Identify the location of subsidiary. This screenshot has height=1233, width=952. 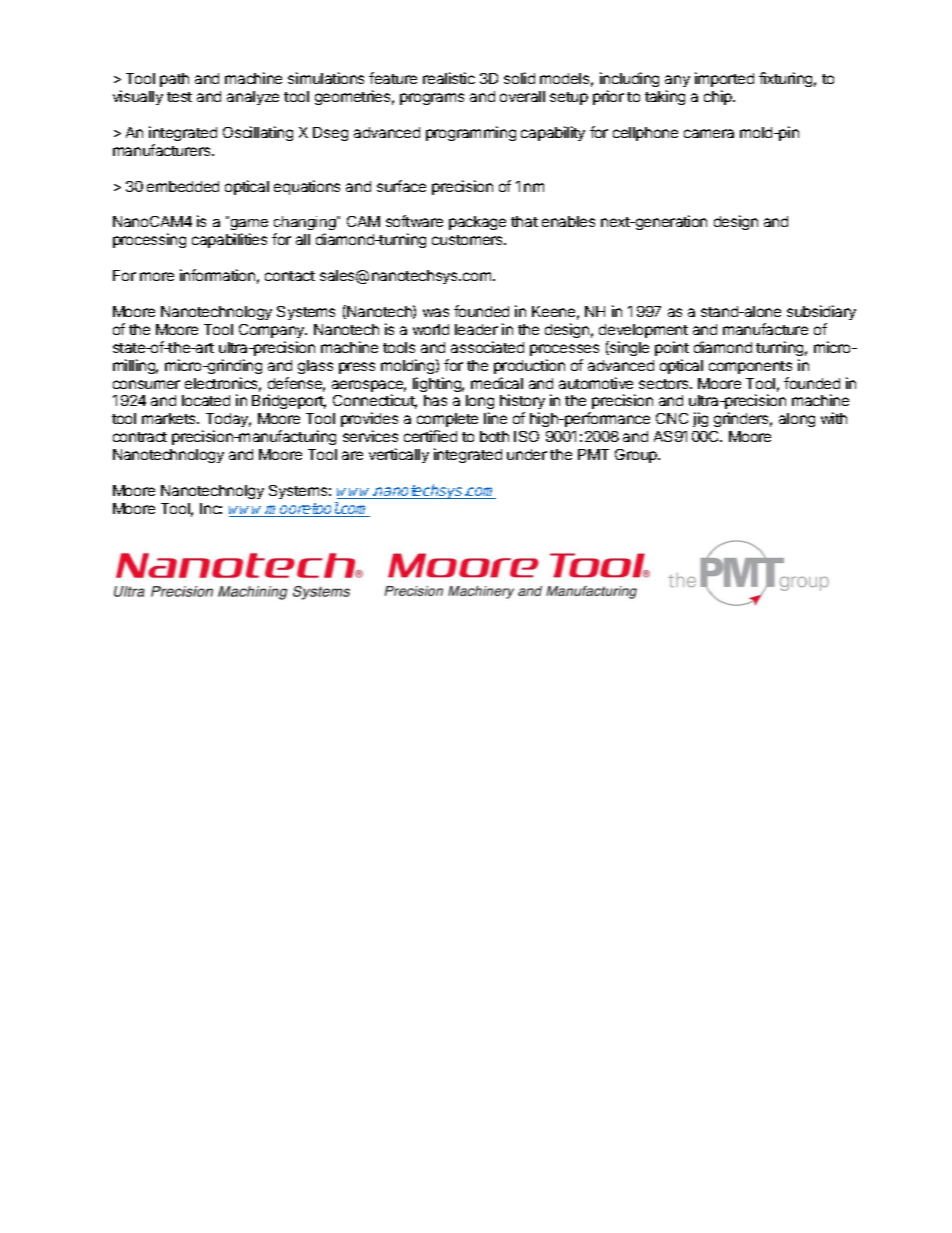
(821, 312).
